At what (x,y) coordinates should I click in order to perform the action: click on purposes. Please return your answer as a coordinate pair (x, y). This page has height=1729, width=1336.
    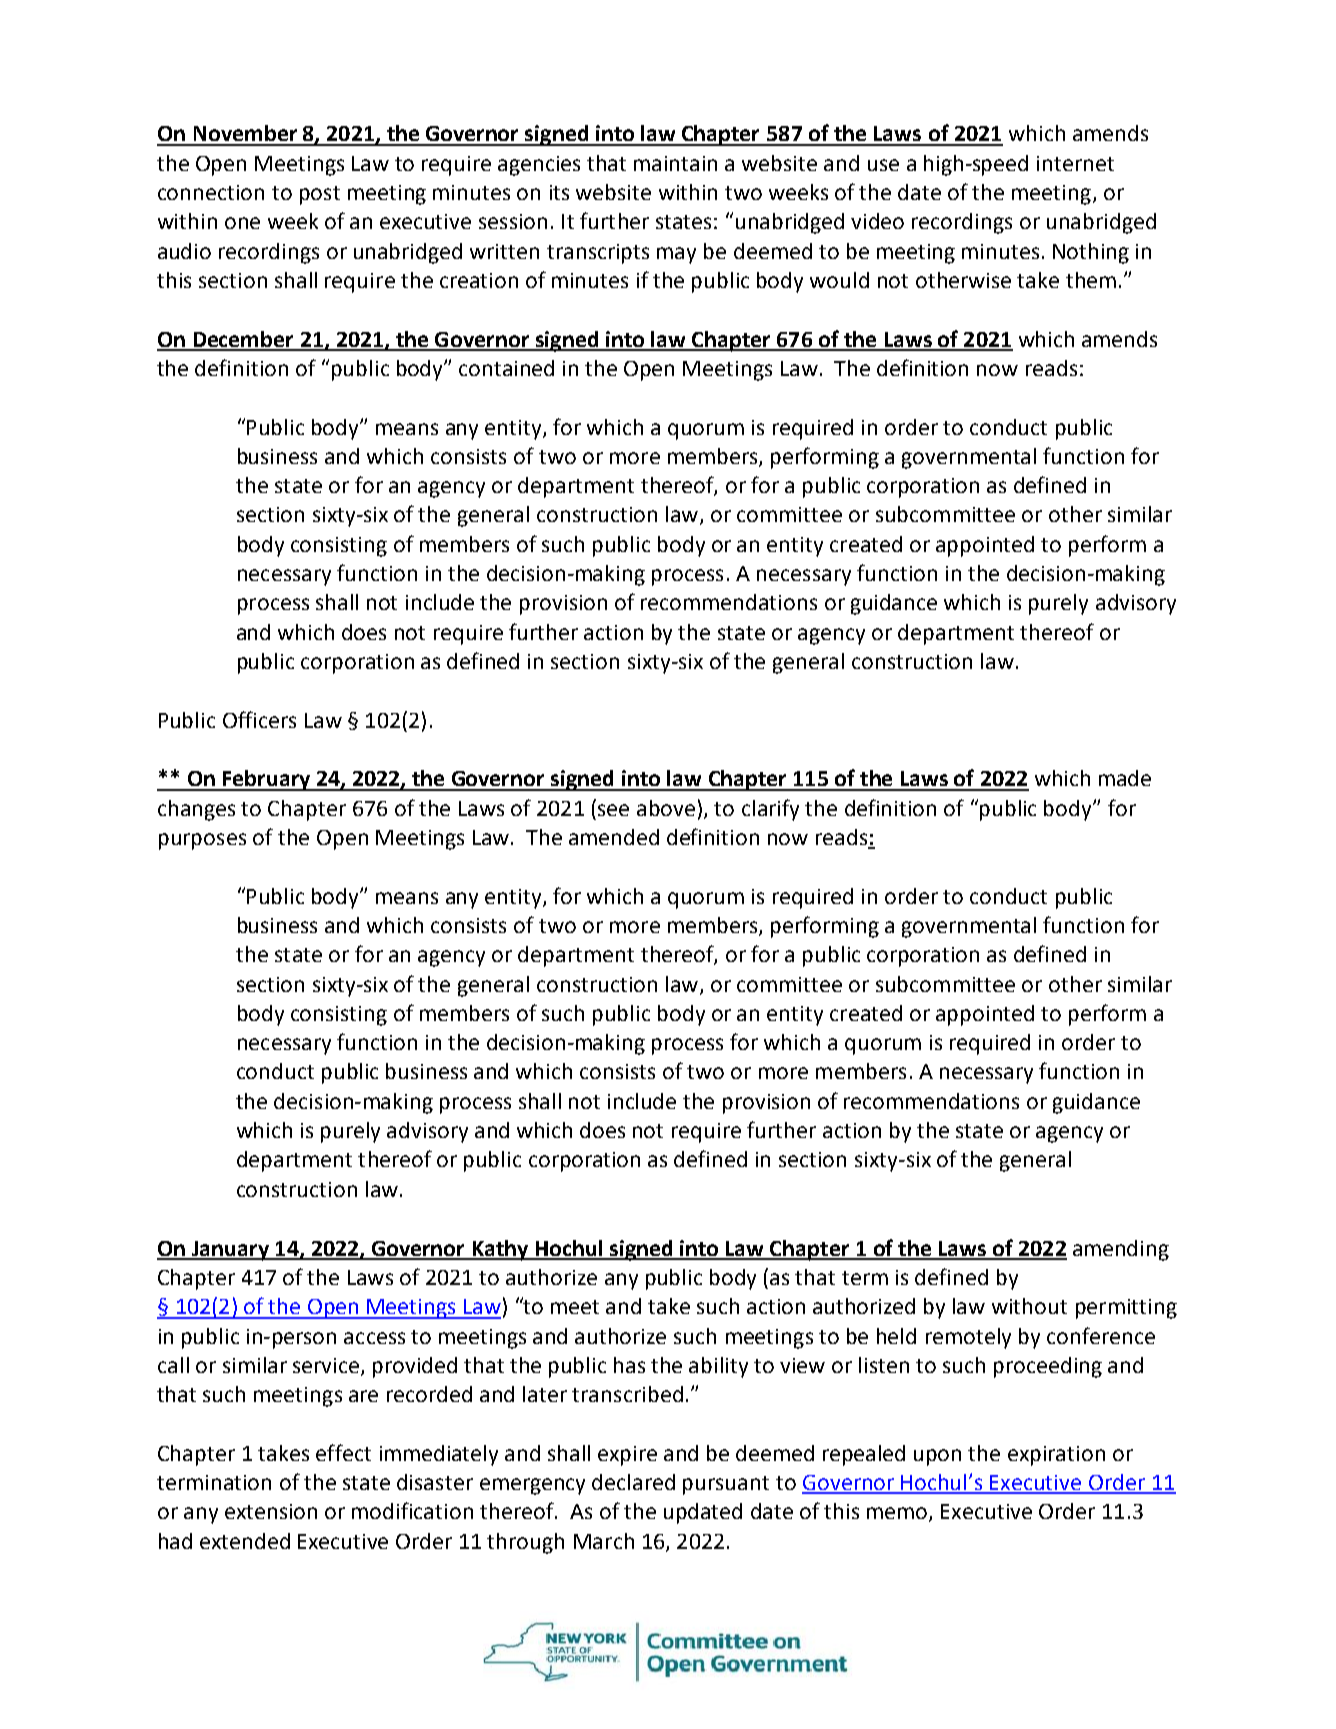
    Looking at the image, I should click on (202, 841).
